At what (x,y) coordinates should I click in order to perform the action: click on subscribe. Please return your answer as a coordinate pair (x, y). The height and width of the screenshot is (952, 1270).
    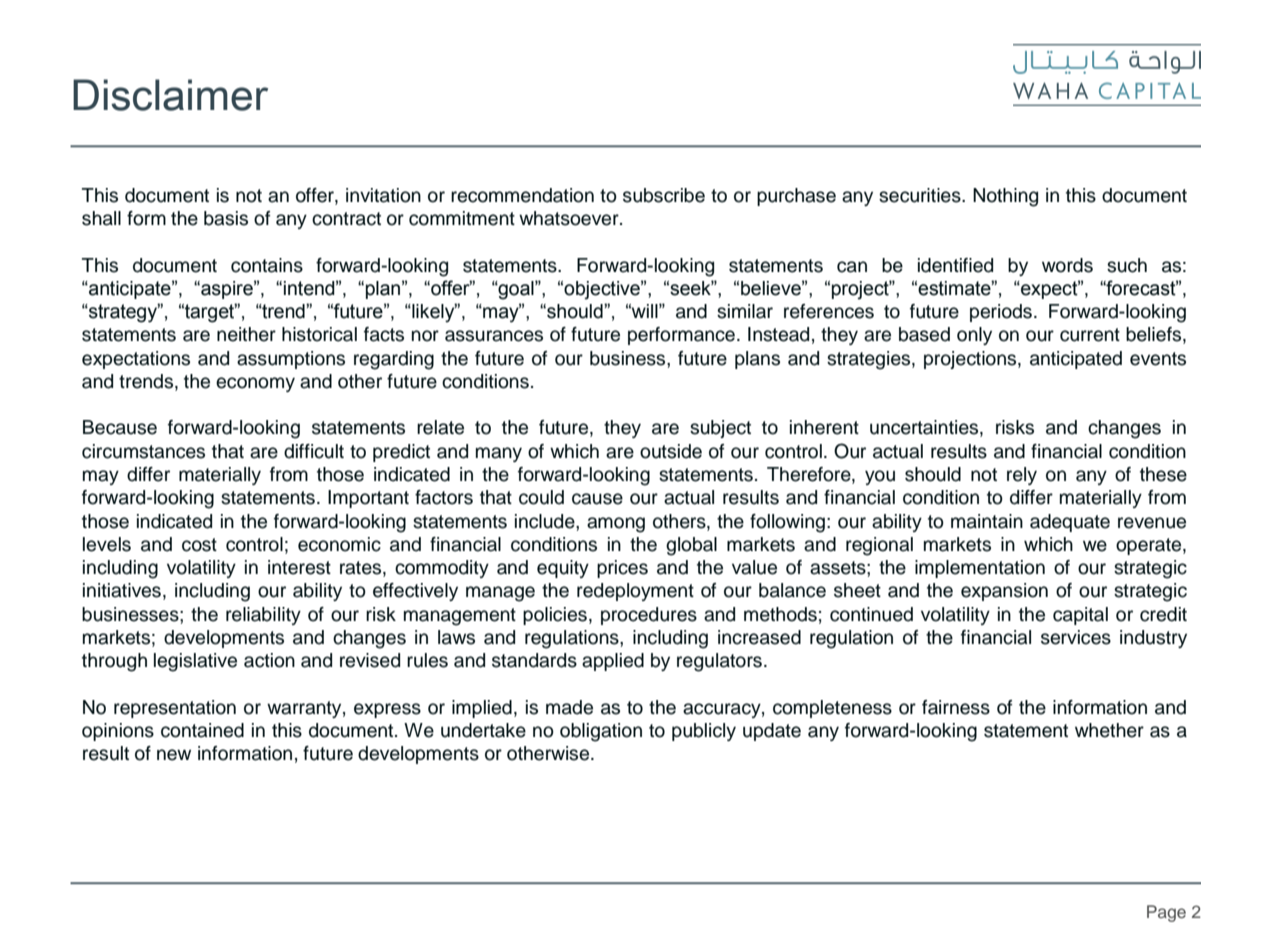
    Looking at the image, I should click on (664, 195).
